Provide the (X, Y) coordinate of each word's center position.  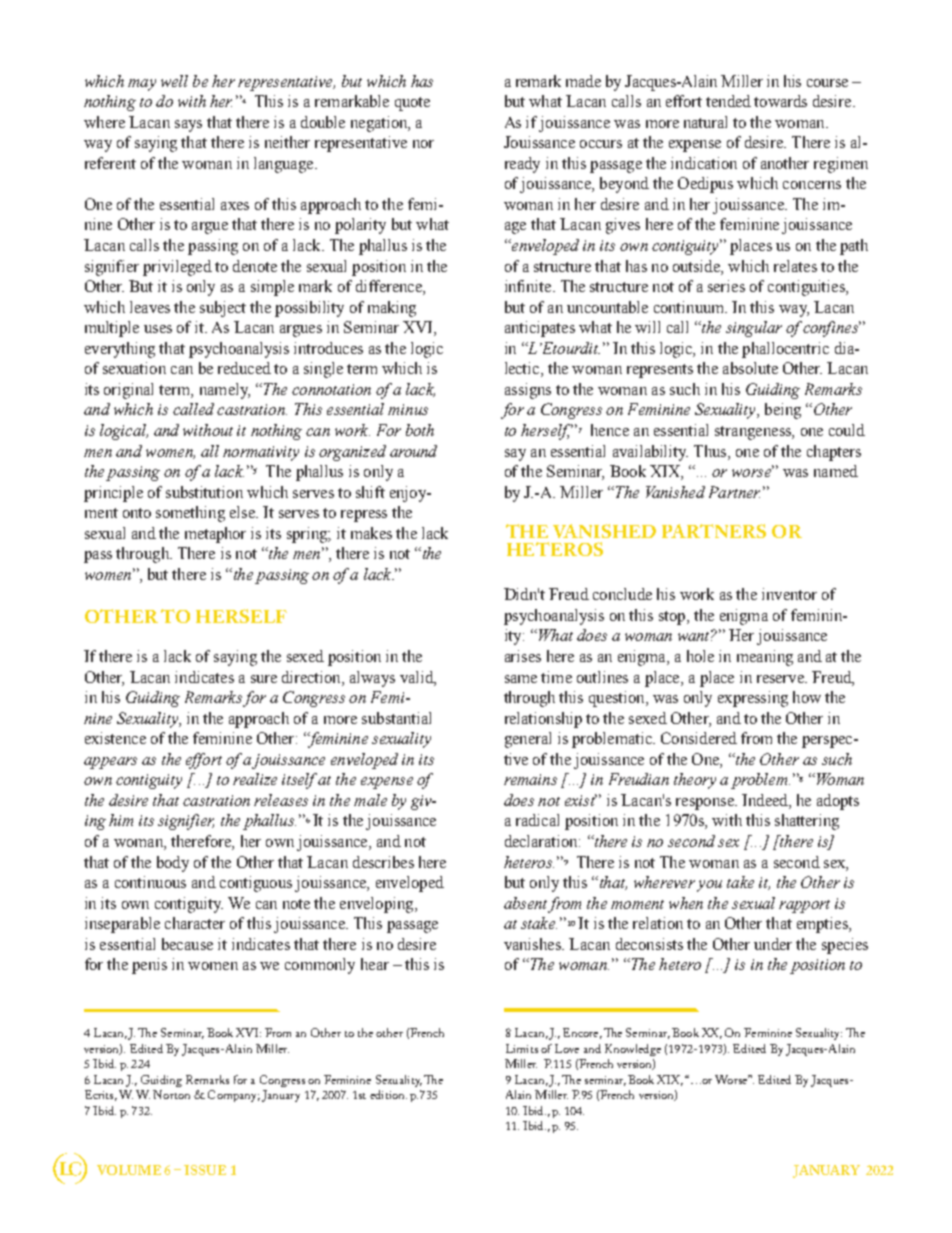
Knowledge (633, 1050)
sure (264, 679)
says (188, 126)
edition (388, 1094)
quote (412, 104)
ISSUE (205, 1170)
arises (523, 656)
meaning (765, 658)
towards (780, 101)
